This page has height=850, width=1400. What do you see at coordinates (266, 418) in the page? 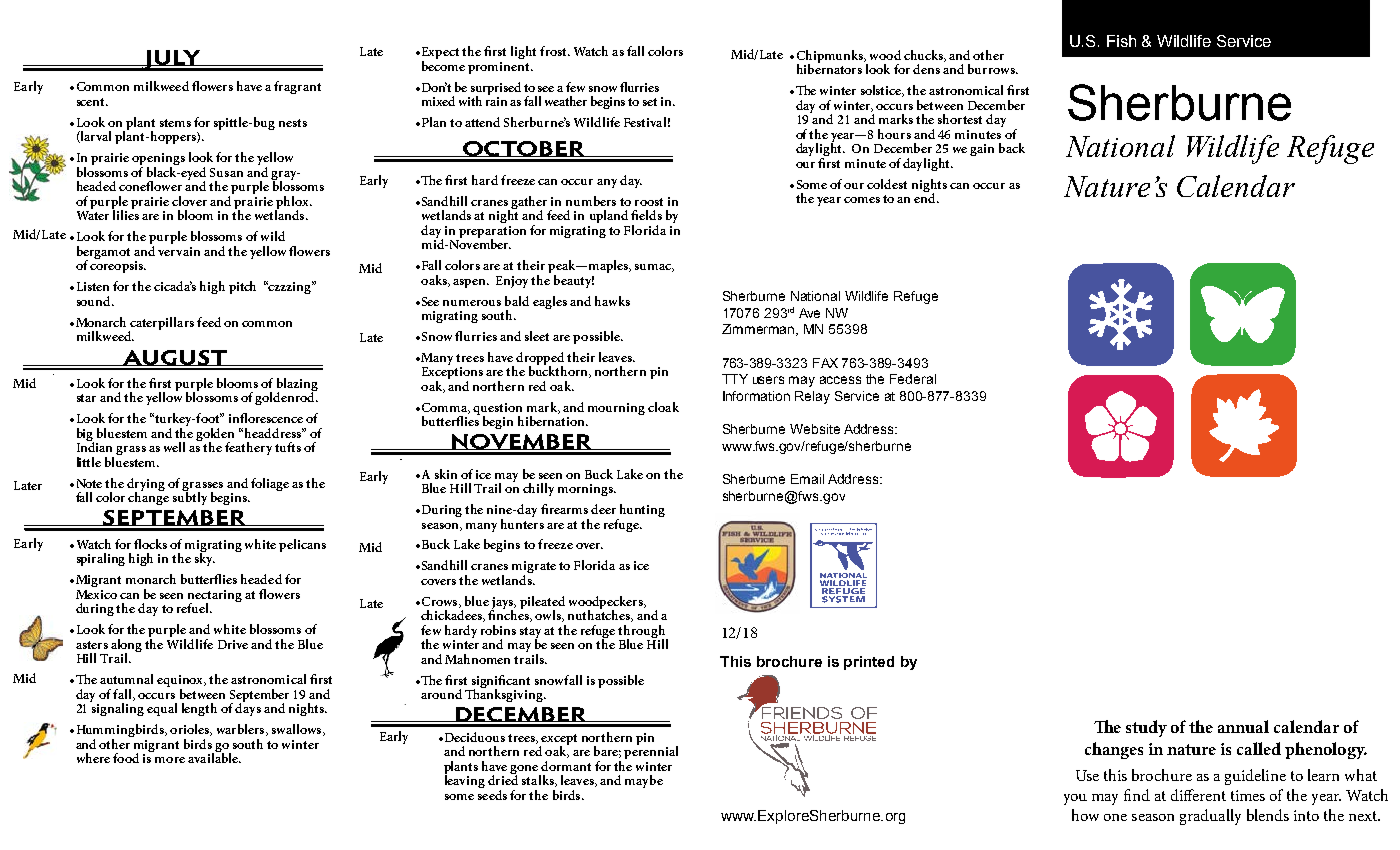
I see `inflorescence` at bounding box center [266, 418].
